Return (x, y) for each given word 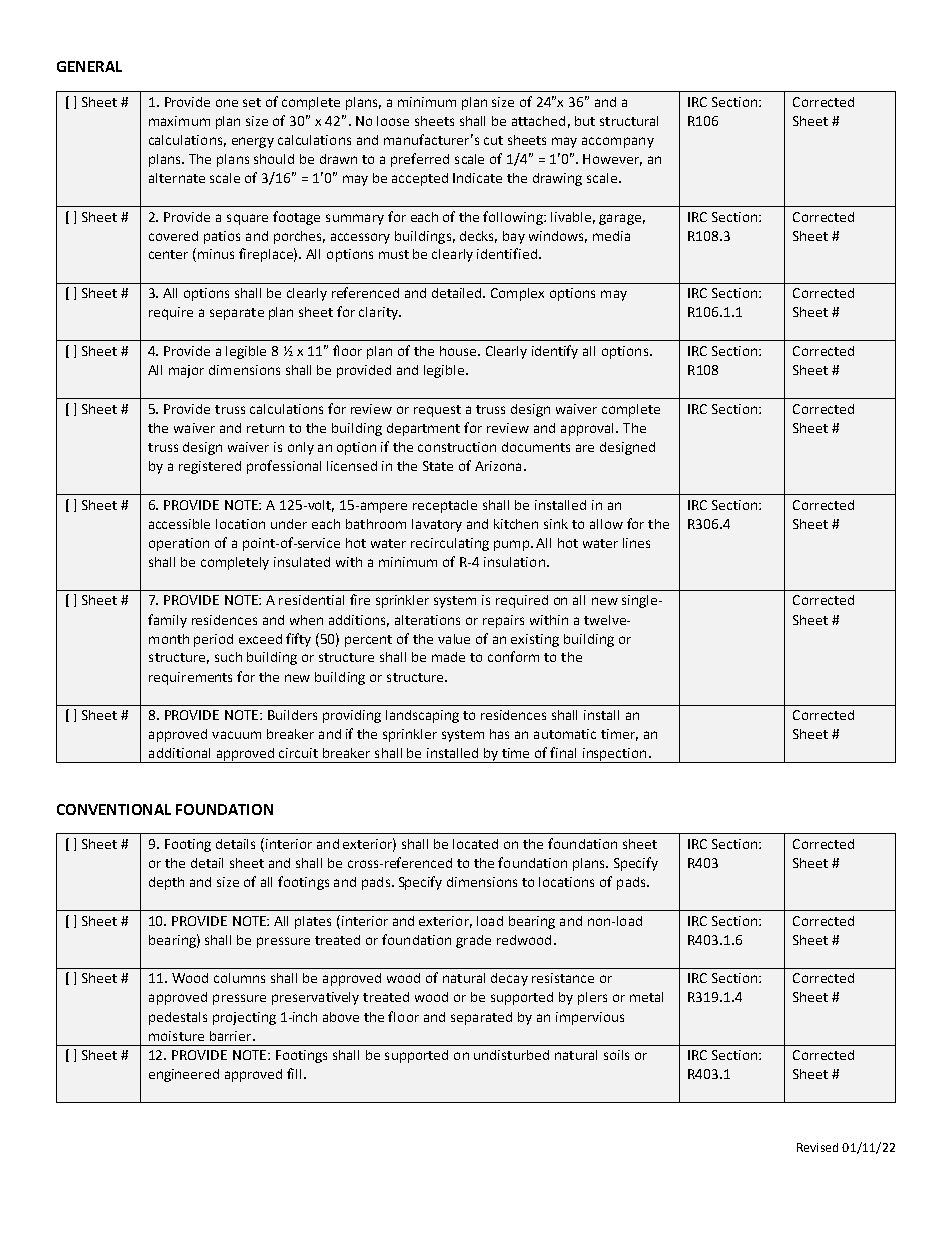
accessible (179, 524)
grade (473, 941)
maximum (179, 121)
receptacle (445, 506)
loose (393, 121)
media (611, 236)
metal (646, 997)
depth (166, 883)
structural (629, 121)
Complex (517, 294)
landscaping (422, 716)
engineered (184, 1075)
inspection (615, 755)
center (168, 254)
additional (179, 753)
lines (636, 543)
